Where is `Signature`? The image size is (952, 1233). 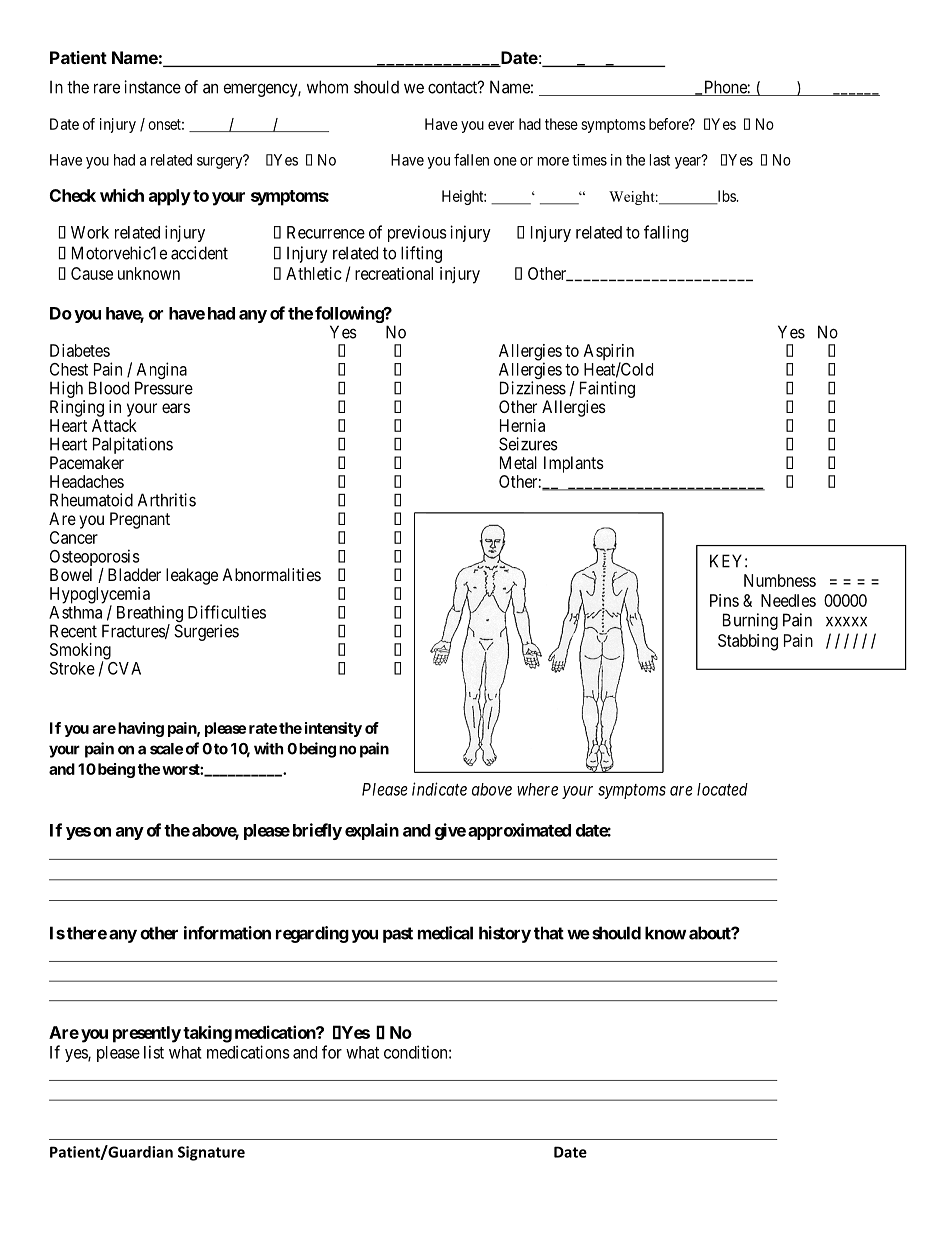 Signature is located at coordinates (211, 1153).
